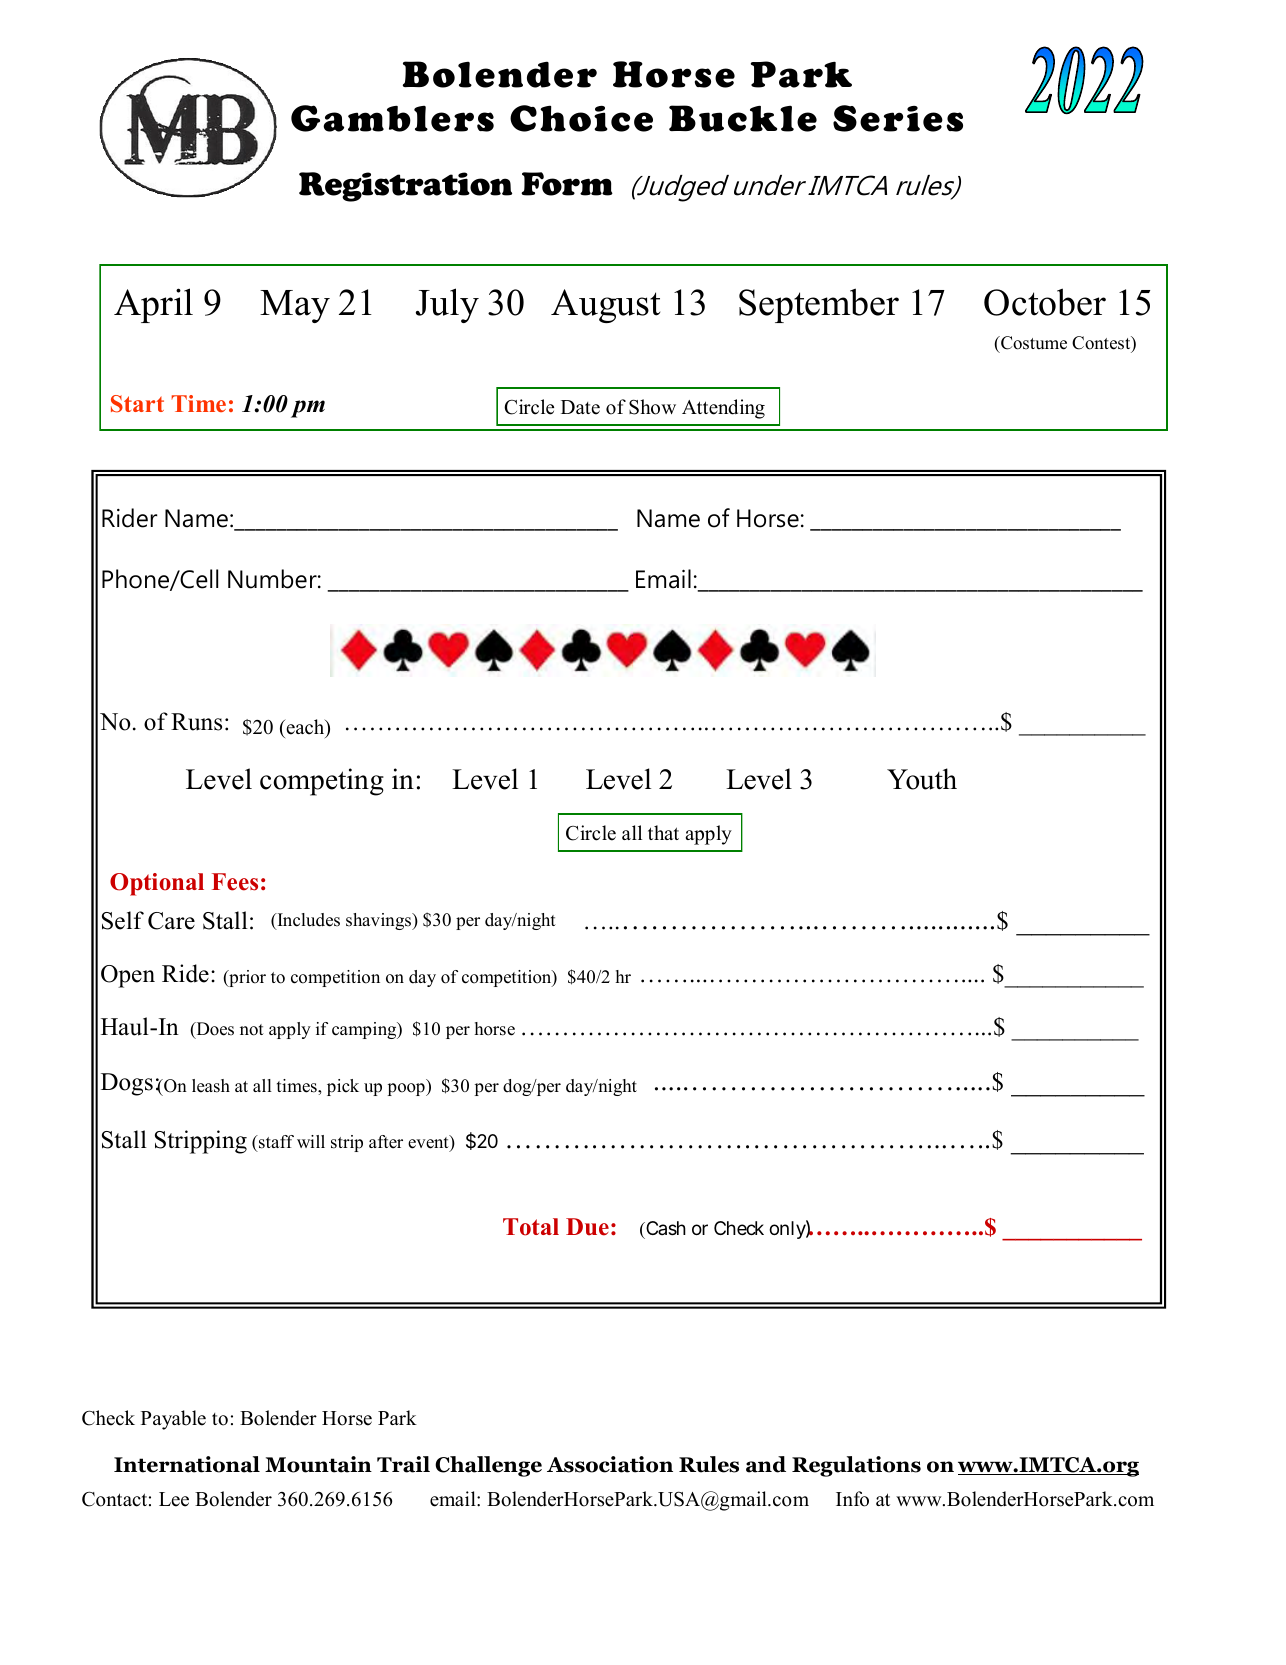 The width and height of the screenshot is (1286, 1665). I want to click on Date, so click(580, 407).
